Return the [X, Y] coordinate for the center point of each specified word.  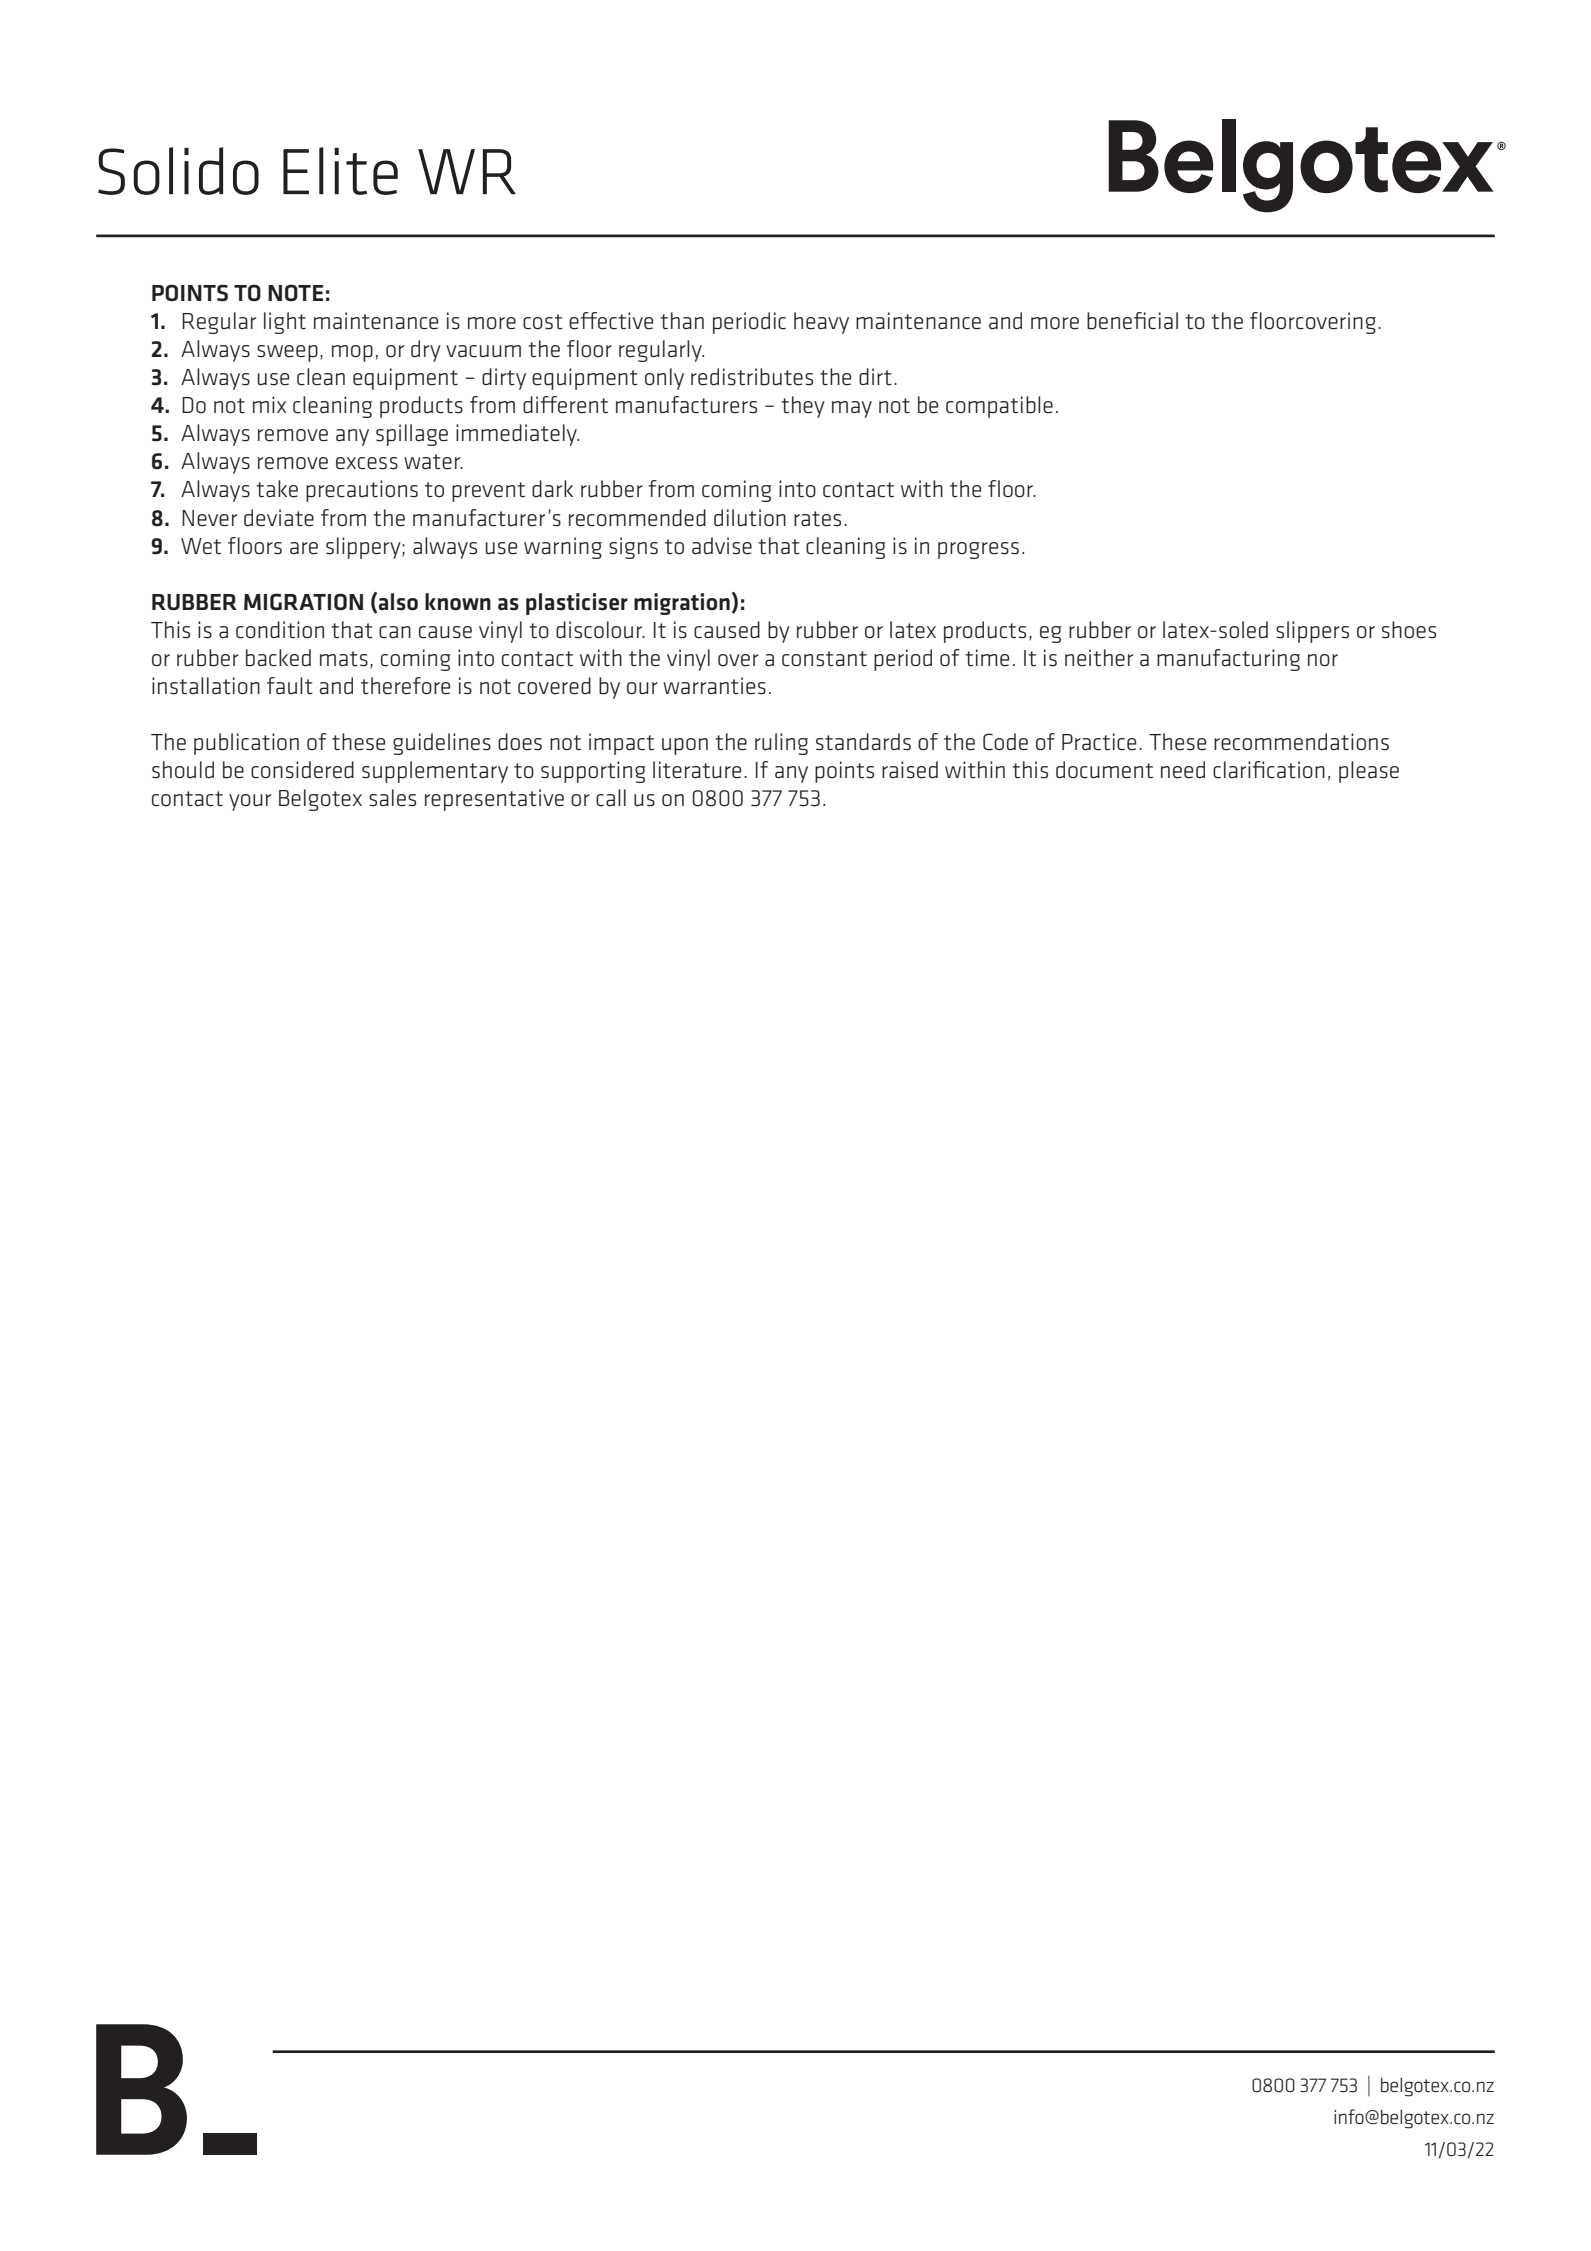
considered [302, 770]
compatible [999, 407]
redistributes [752, 377]
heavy [821, 323]
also [398, 602]
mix [269, 404]
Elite [340, 171]
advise [722, 546]
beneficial [1132, 321]
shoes [1409, 630]
